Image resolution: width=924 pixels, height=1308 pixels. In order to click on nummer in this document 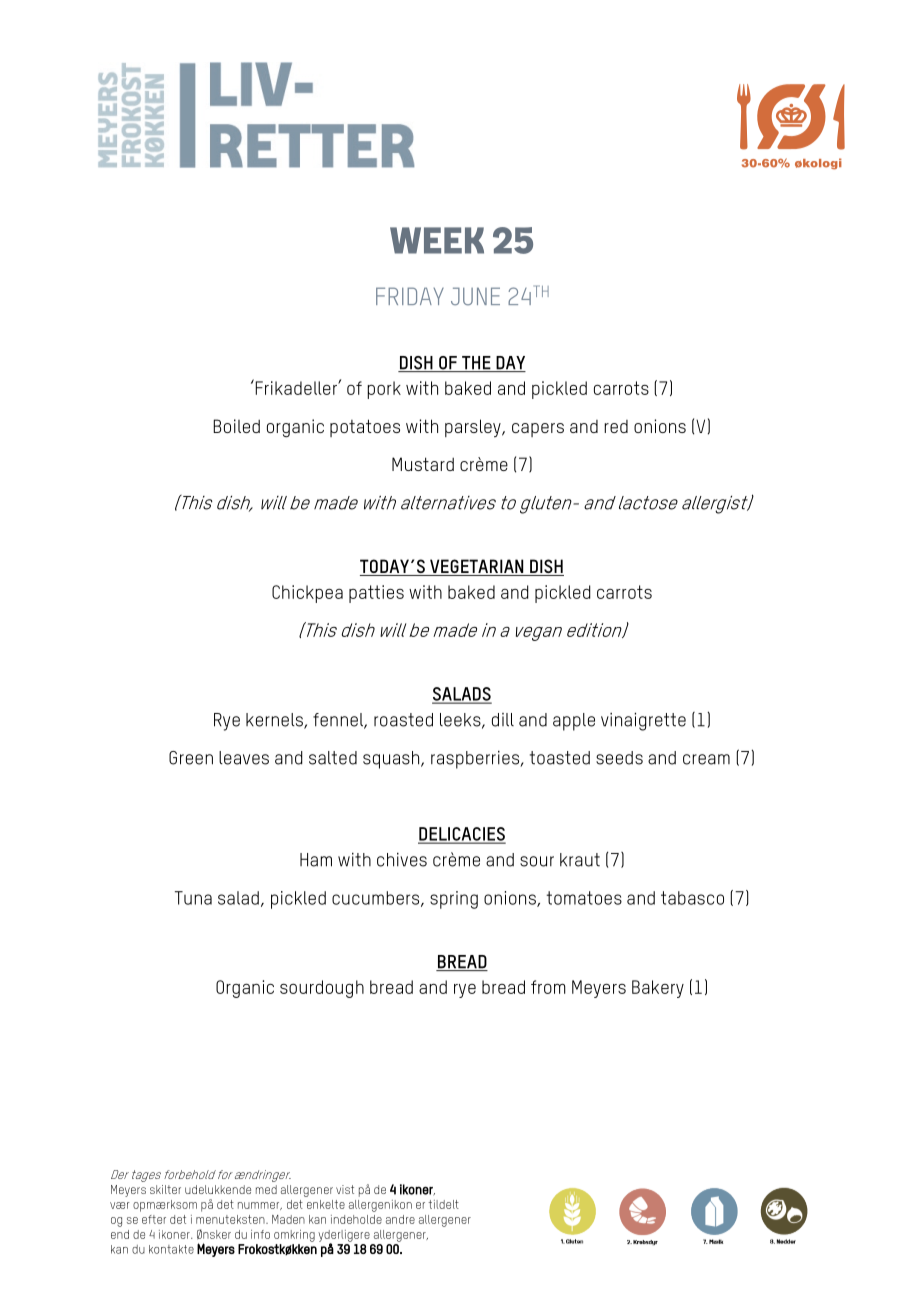, I will do `click(260, 1206)`.
